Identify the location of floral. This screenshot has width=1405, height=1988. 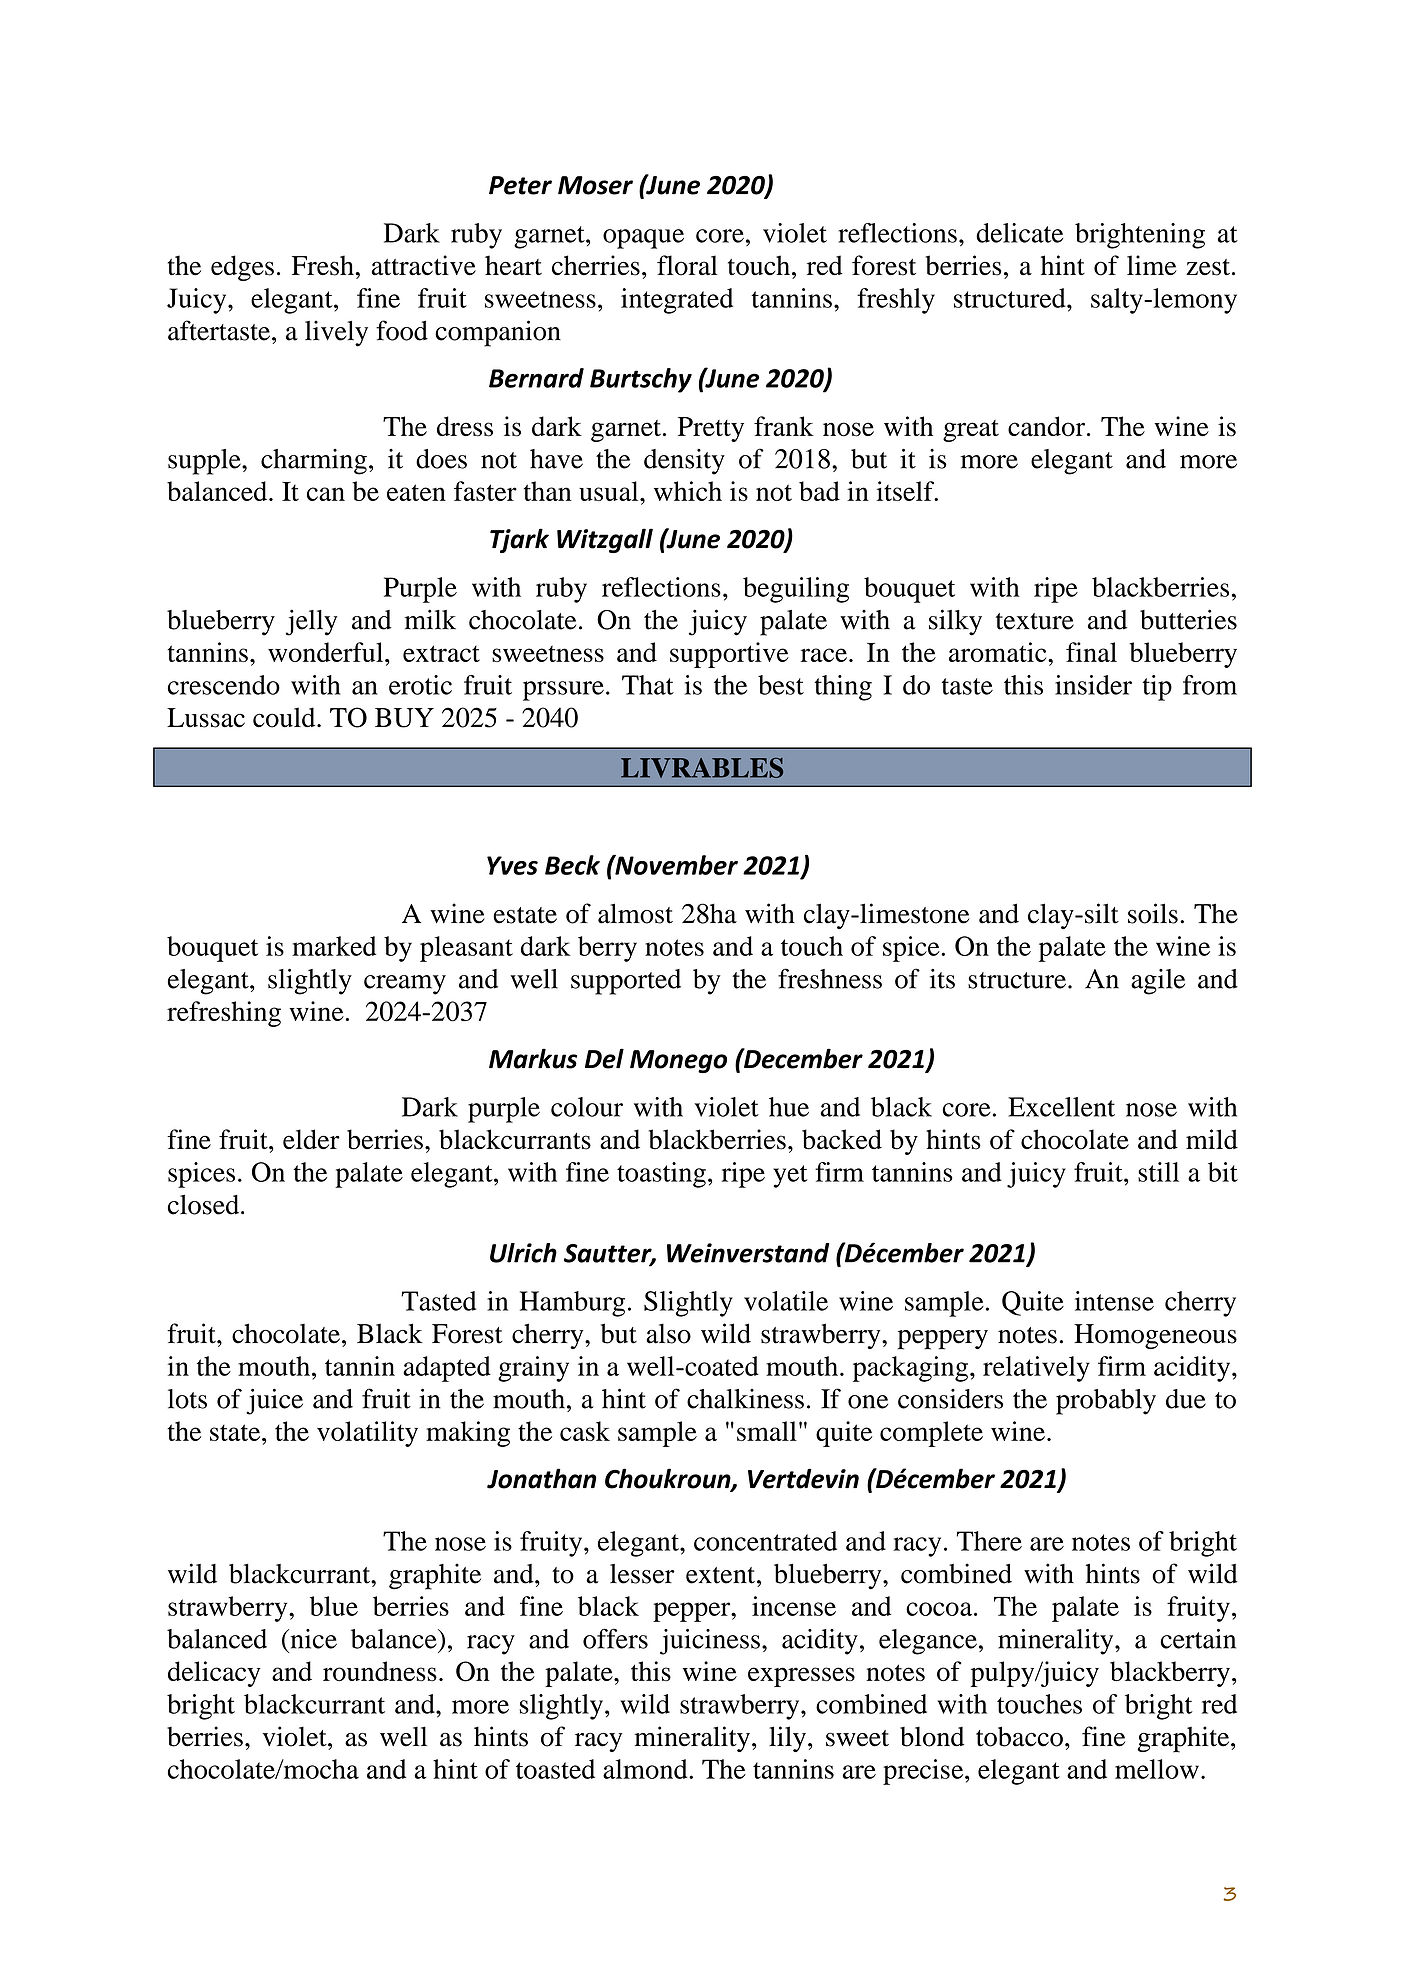
(687, 265).
